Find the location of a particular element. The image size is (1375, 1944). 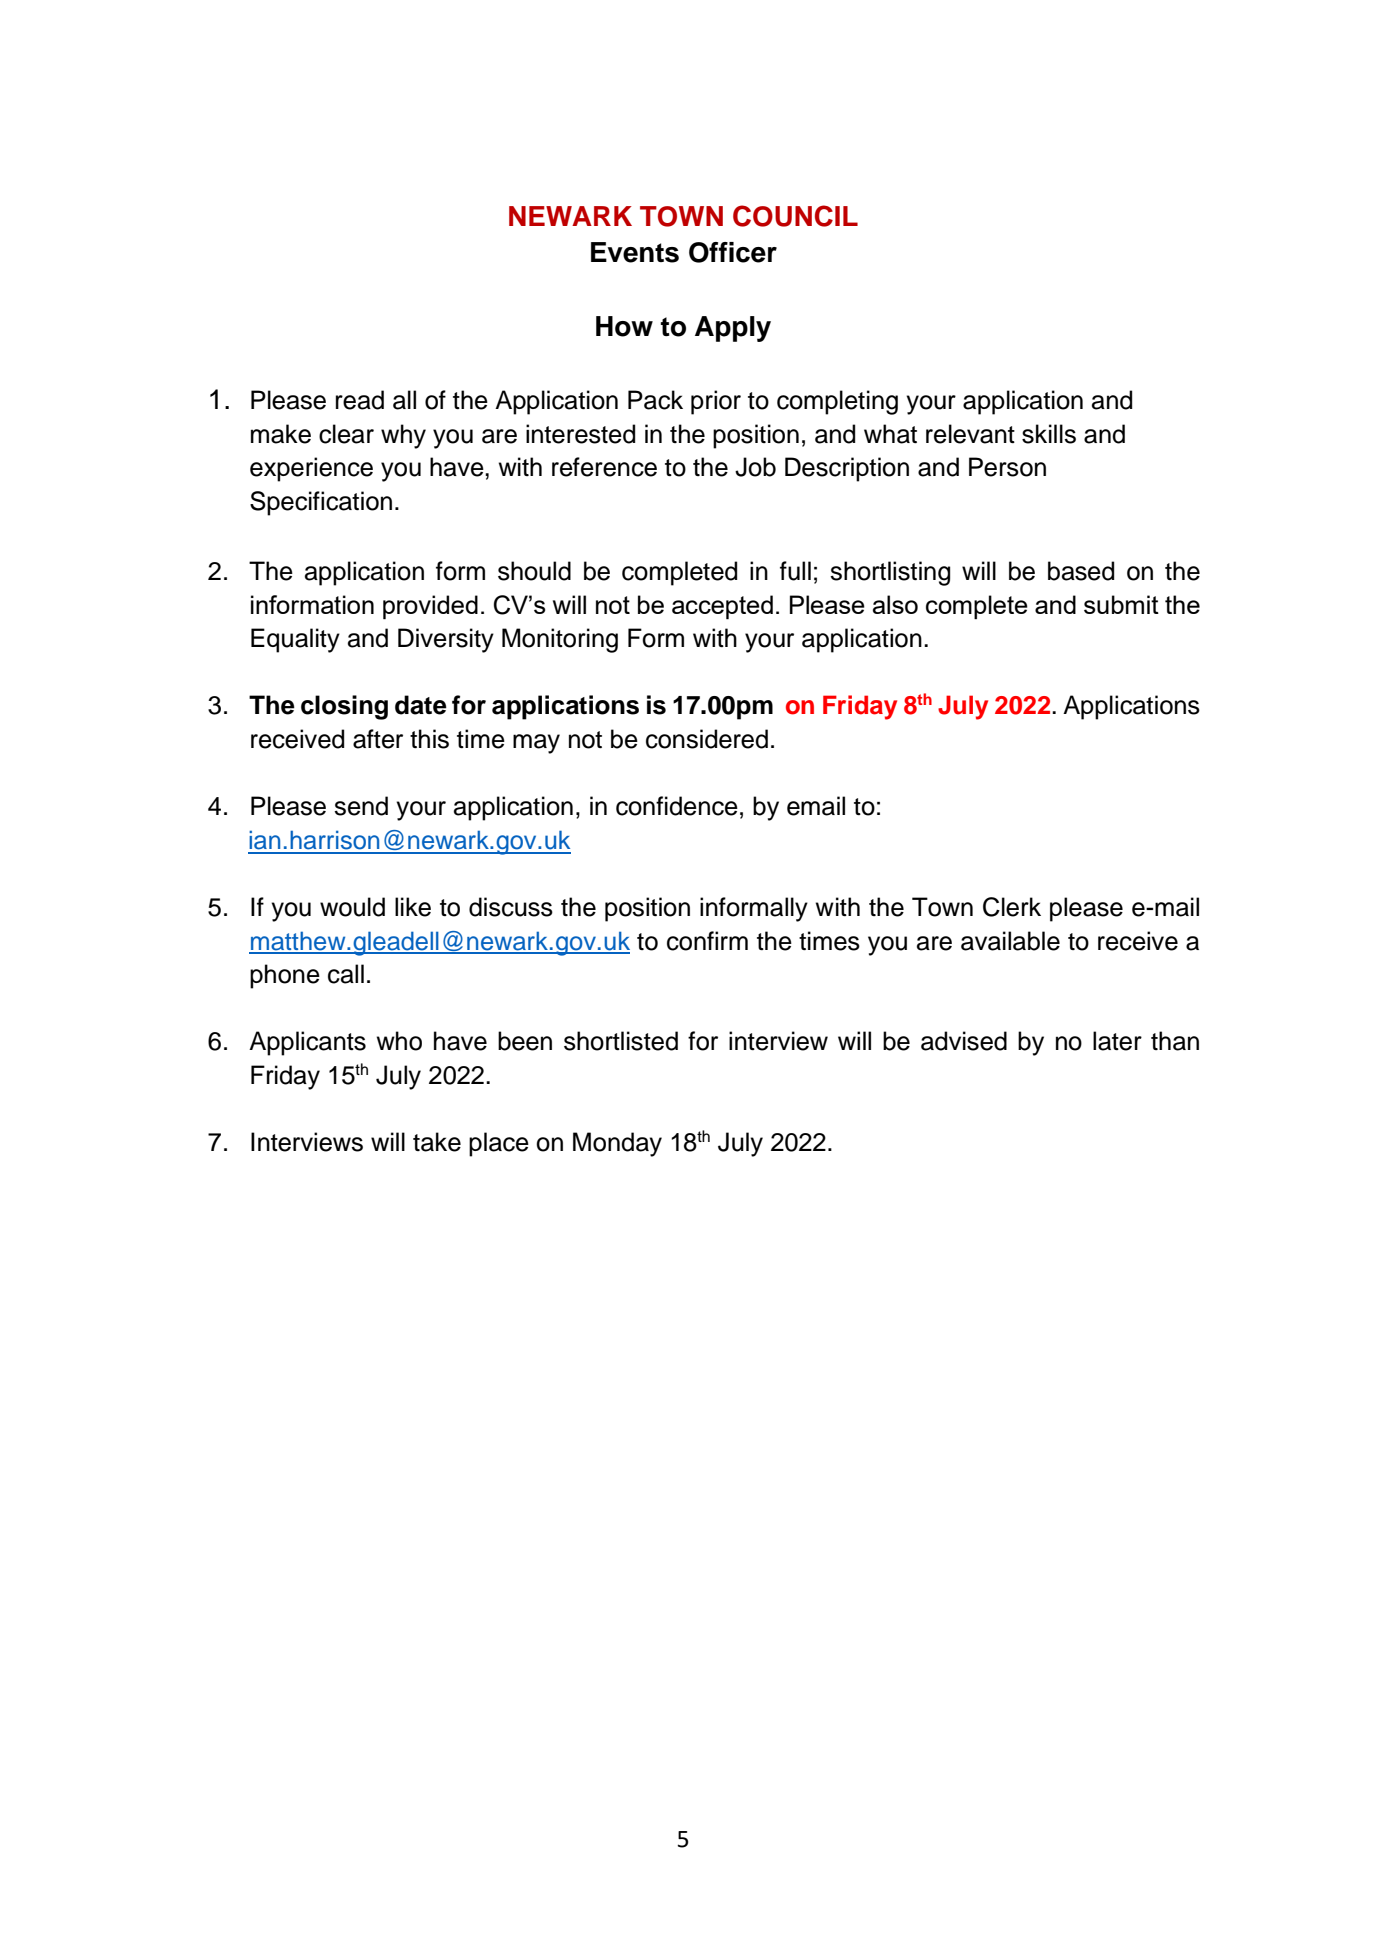

later is located at coordinates (1117, 1041).
